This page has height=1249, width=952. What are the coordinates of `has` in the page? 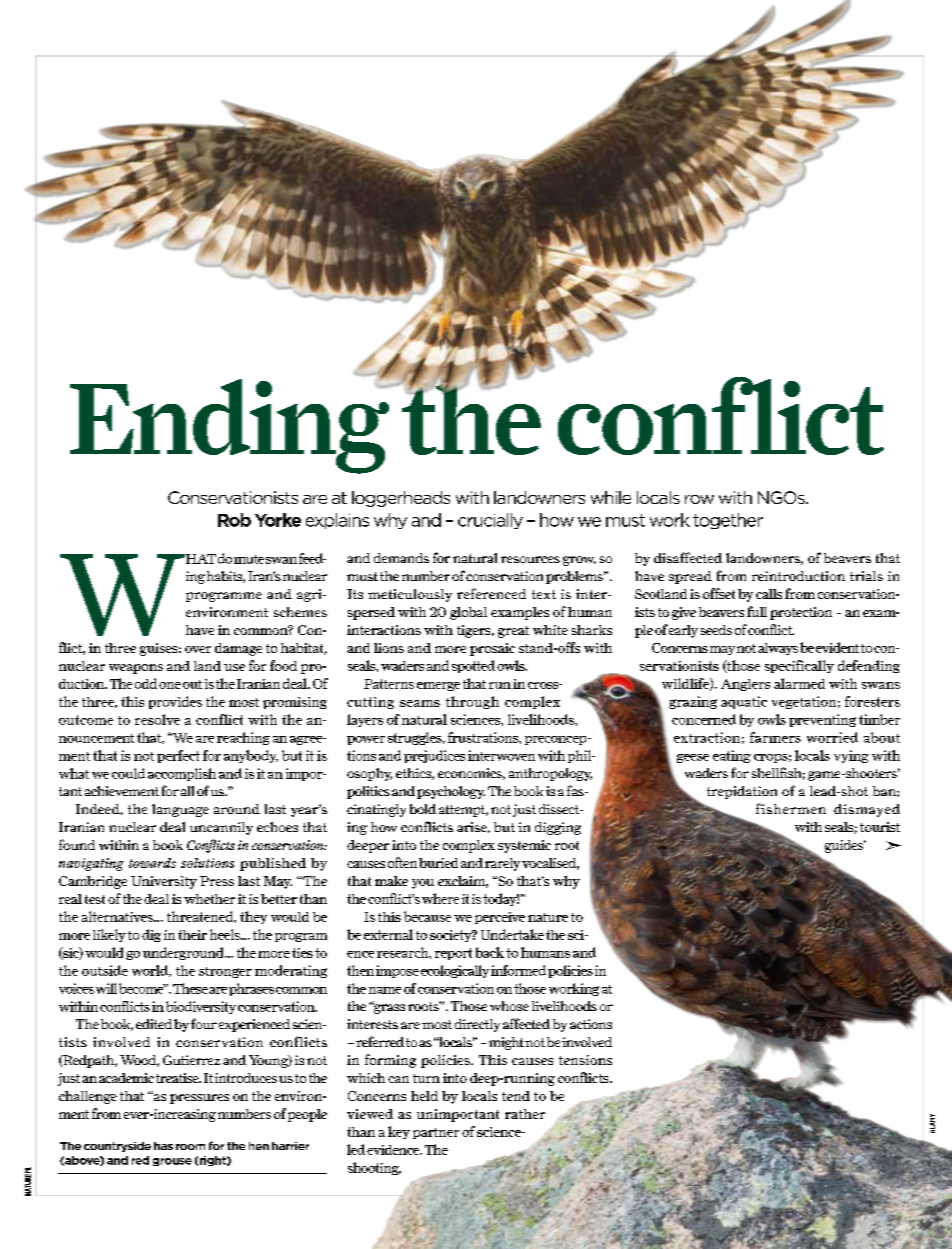 It's located at (163, 1146).
